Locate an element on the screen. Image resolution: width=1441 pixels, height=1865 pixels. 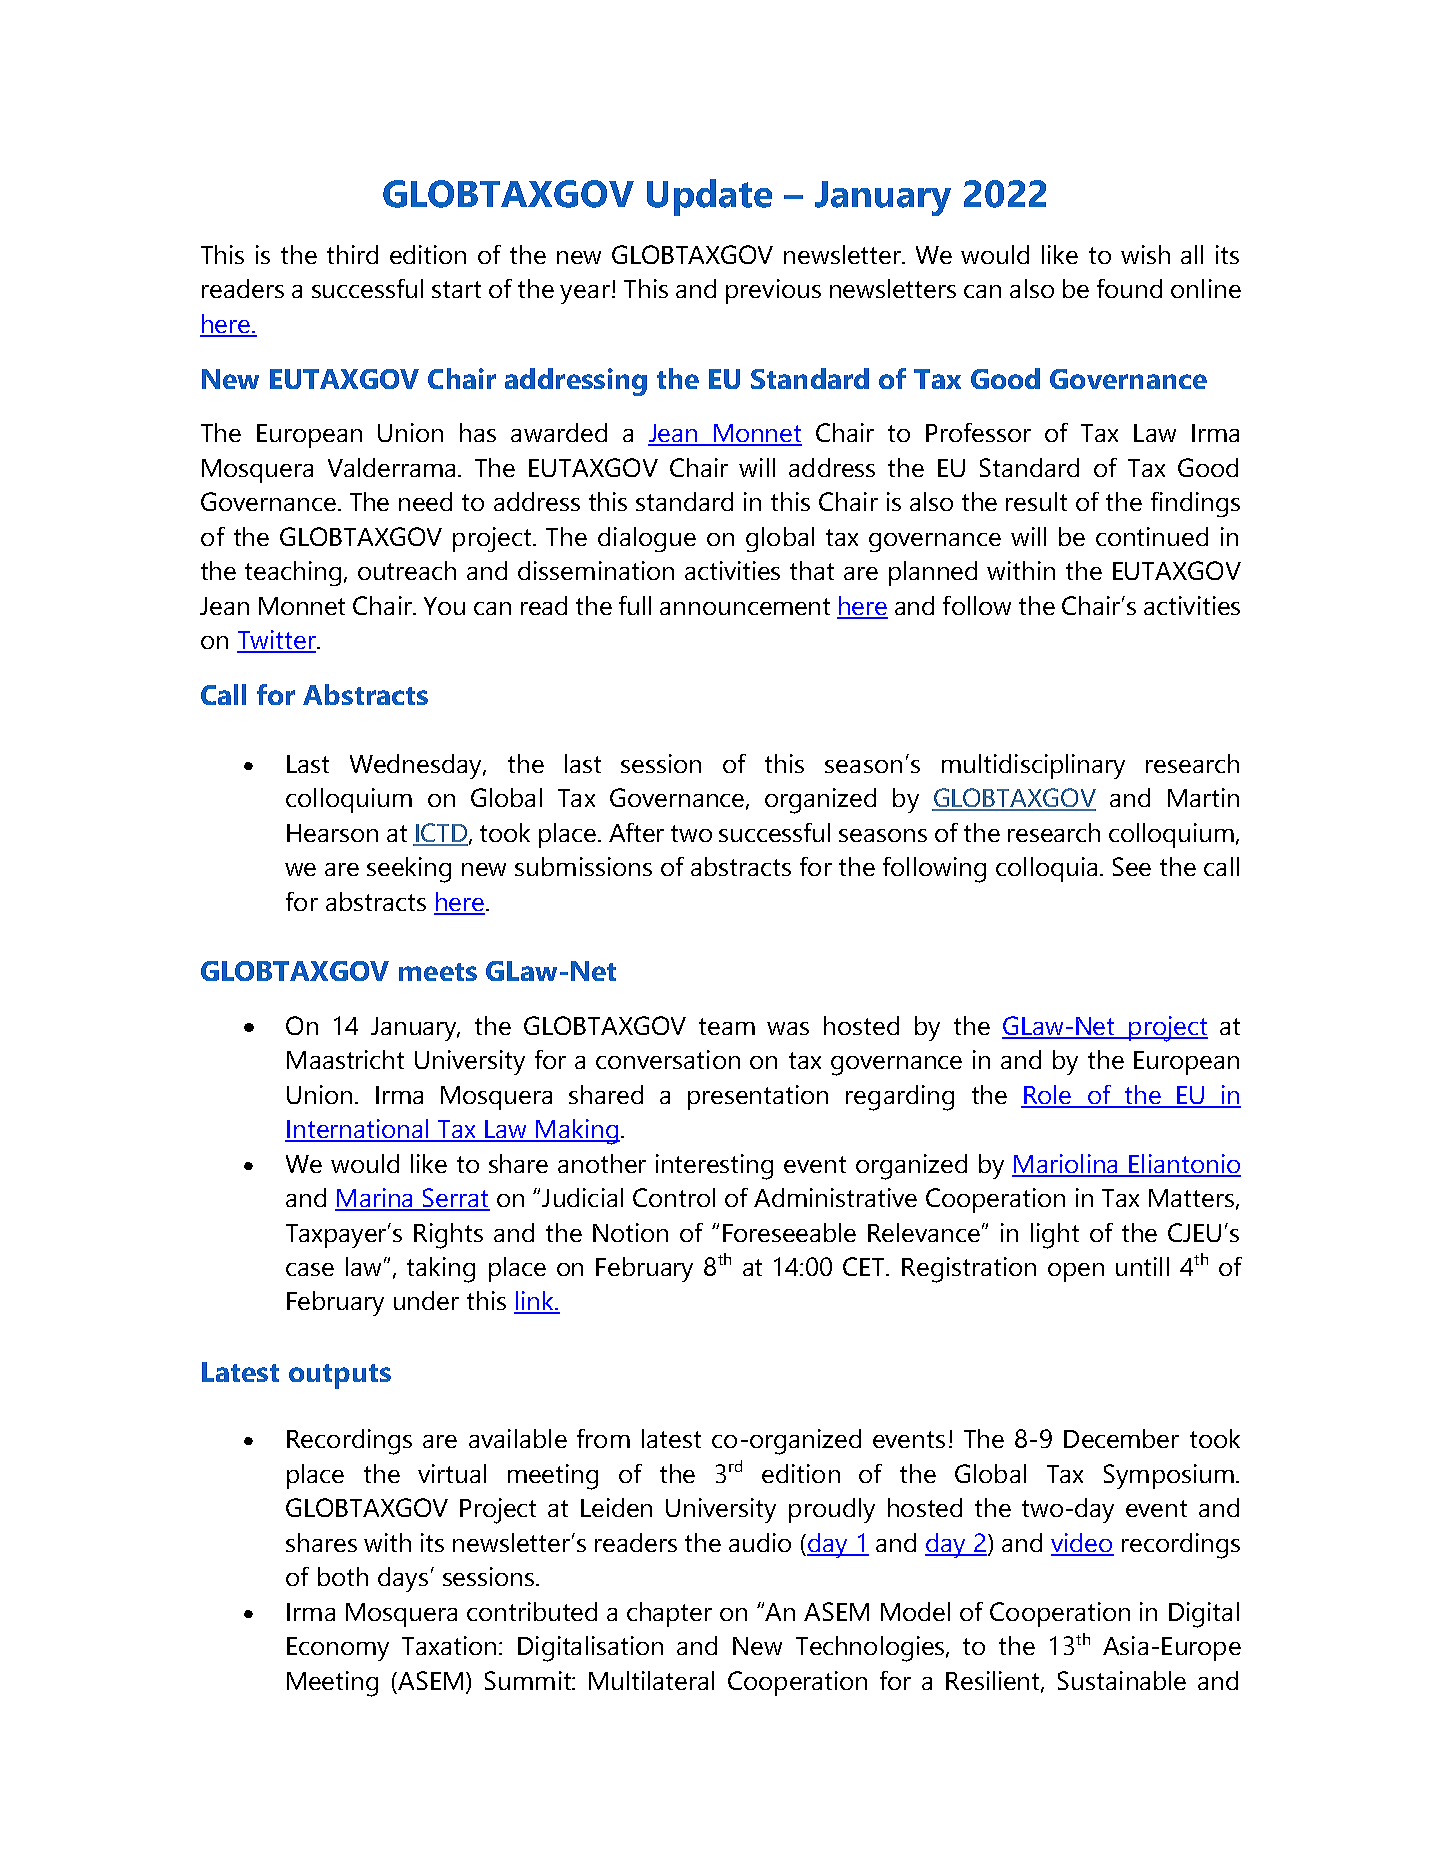
Update is located at coordinates (709, 197).
